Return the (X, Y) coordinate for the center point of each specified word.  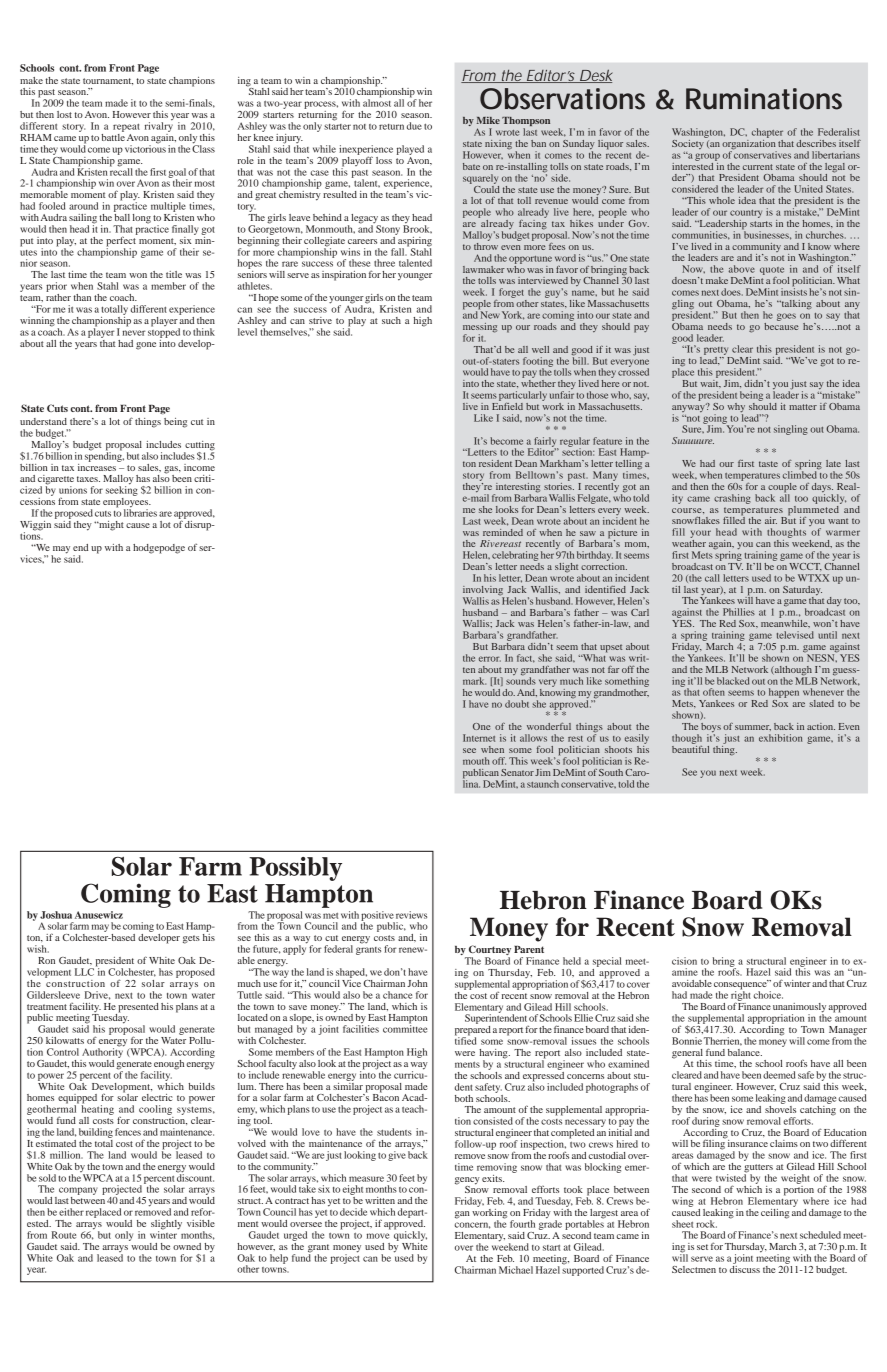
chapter (767, 133)
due (414, 126)
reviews (411, 915)
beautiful (690, 748)
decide (353, 1212)
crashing (732, 499)
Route (64, 1235)
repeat (126, 127)
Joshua (56, 915)
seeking (122, 490)
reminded (503, 532)
